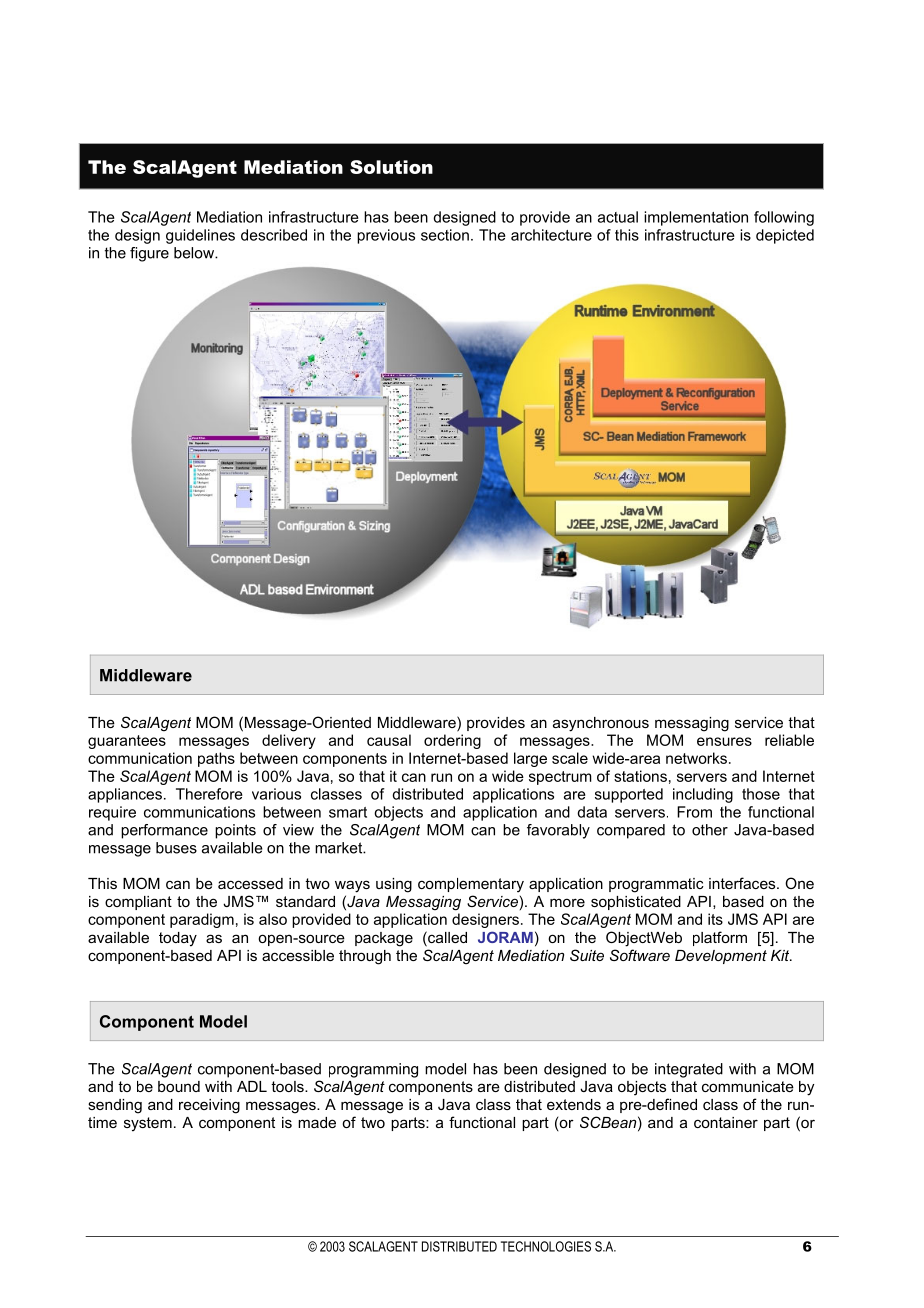 The height and width of the image is (1308, 924). What do you see at coordinates (445, 235) in the image?
I see `section` at bounding box center [445, 235].
